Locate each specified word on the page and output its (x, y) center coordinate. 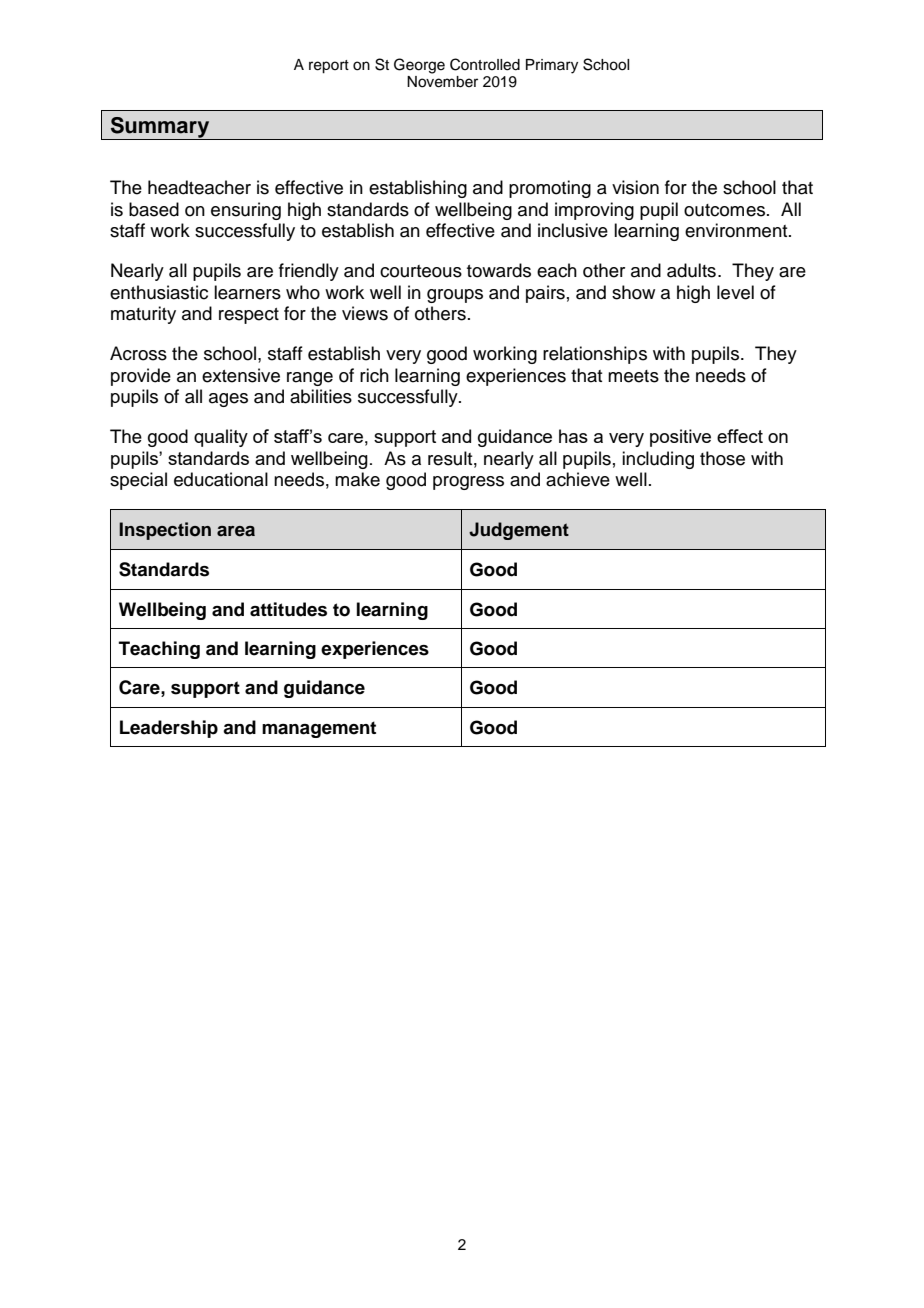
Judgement (519, 531)
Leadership (169, 729)
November (442, 82)
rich (374, 375)
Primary (552, 66)
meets (633, 376)
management (319, 729)
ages (228, 400)
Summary (160, 128)
